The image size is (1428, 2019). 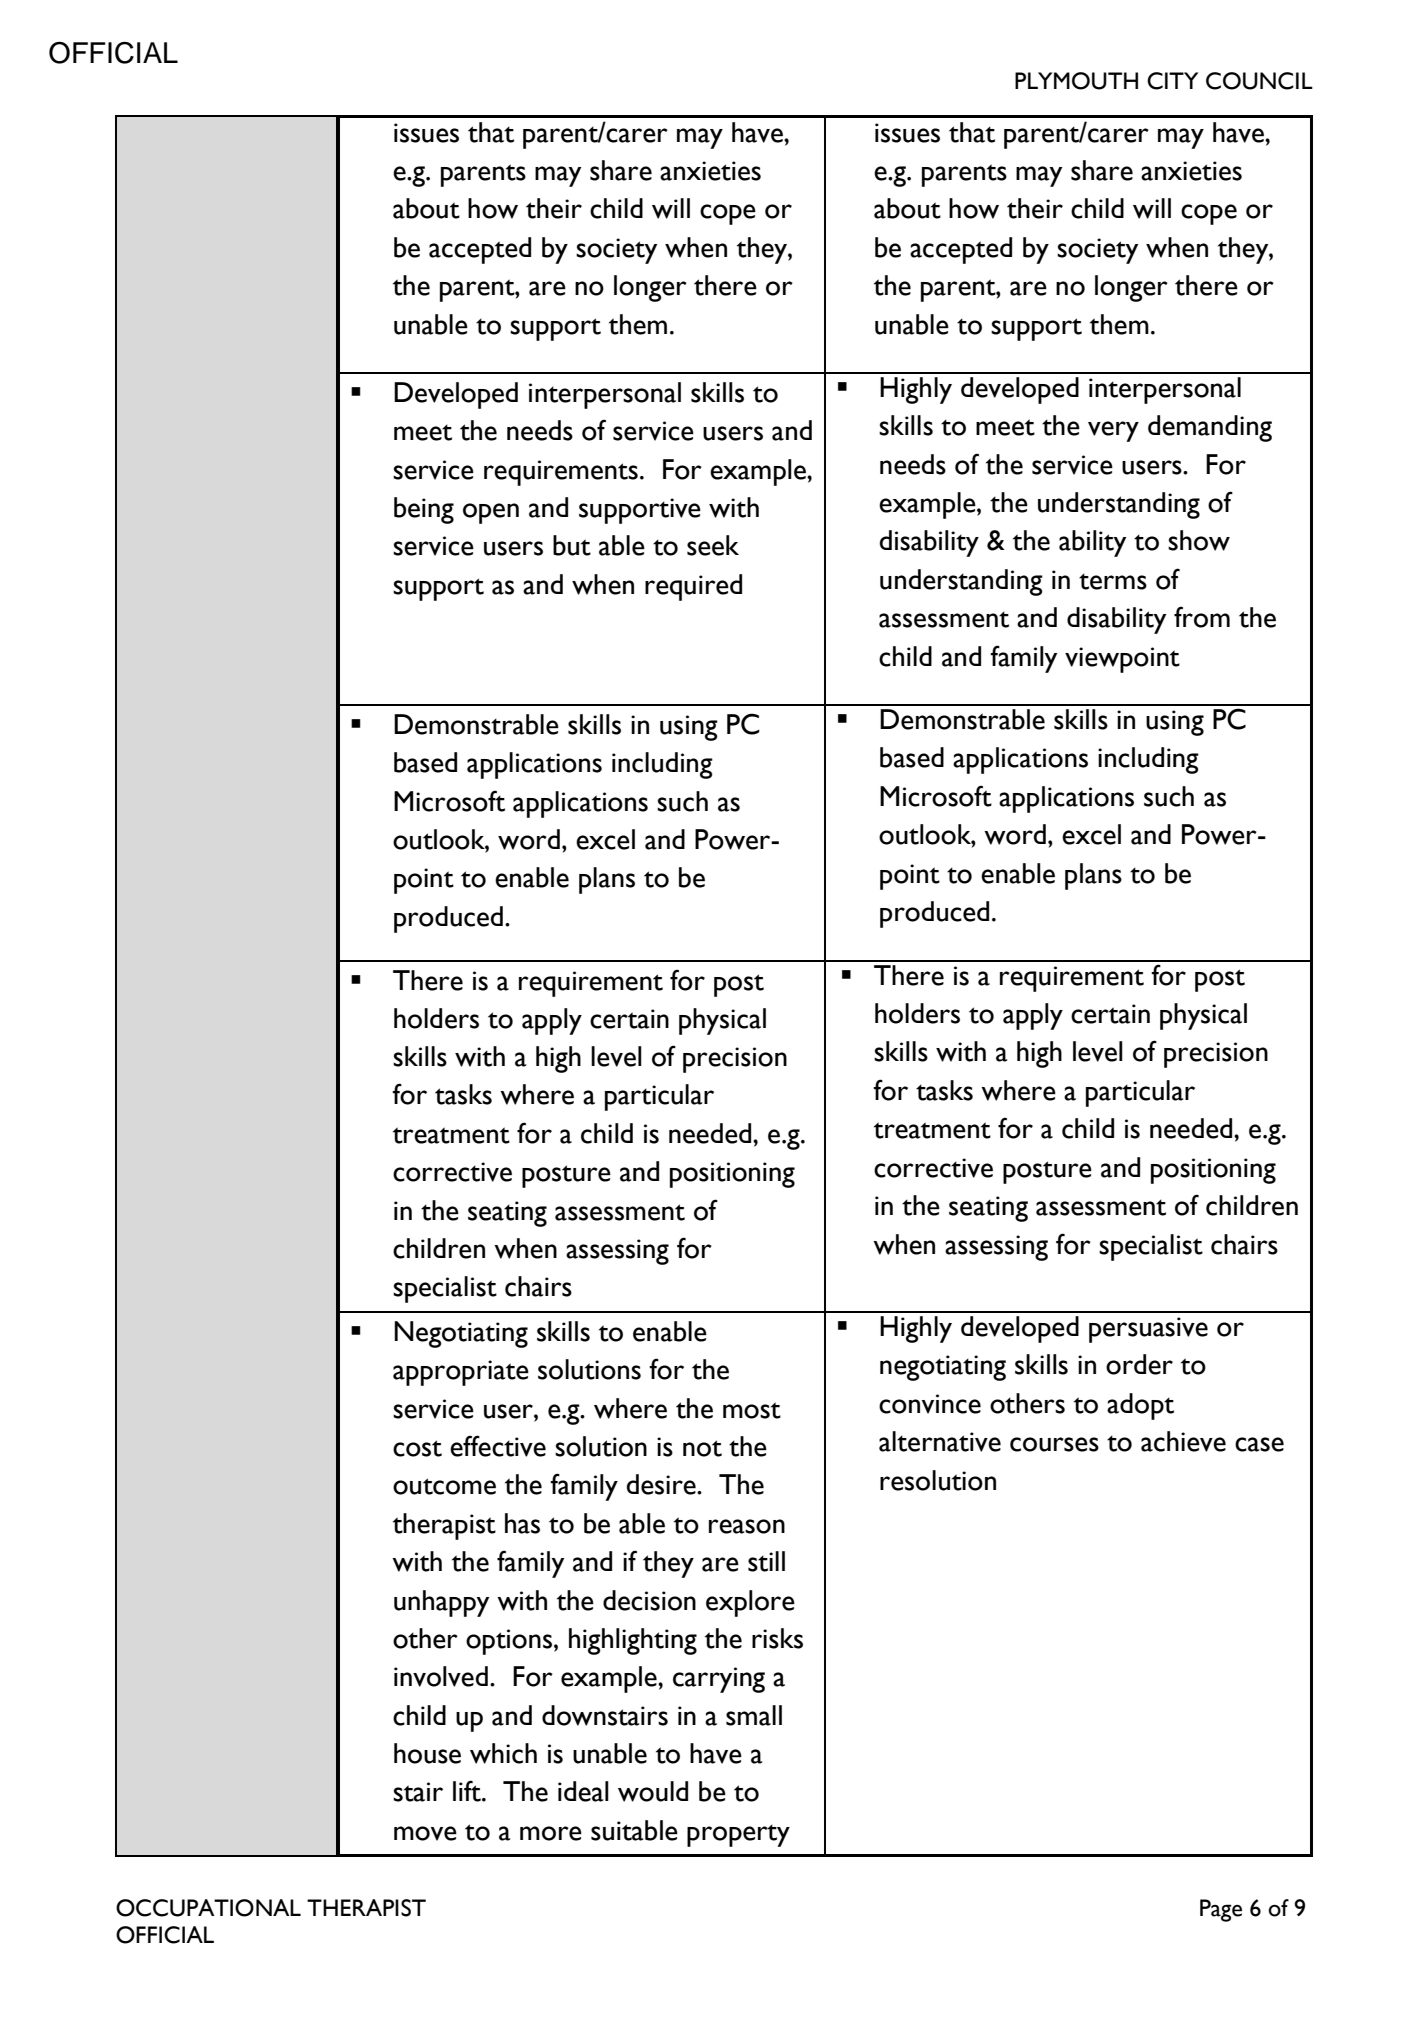 What do you see at coordinates (1076, 81) in the screenshot?
I see `PLYMOUTH` at bounding box center [1076, 81].
